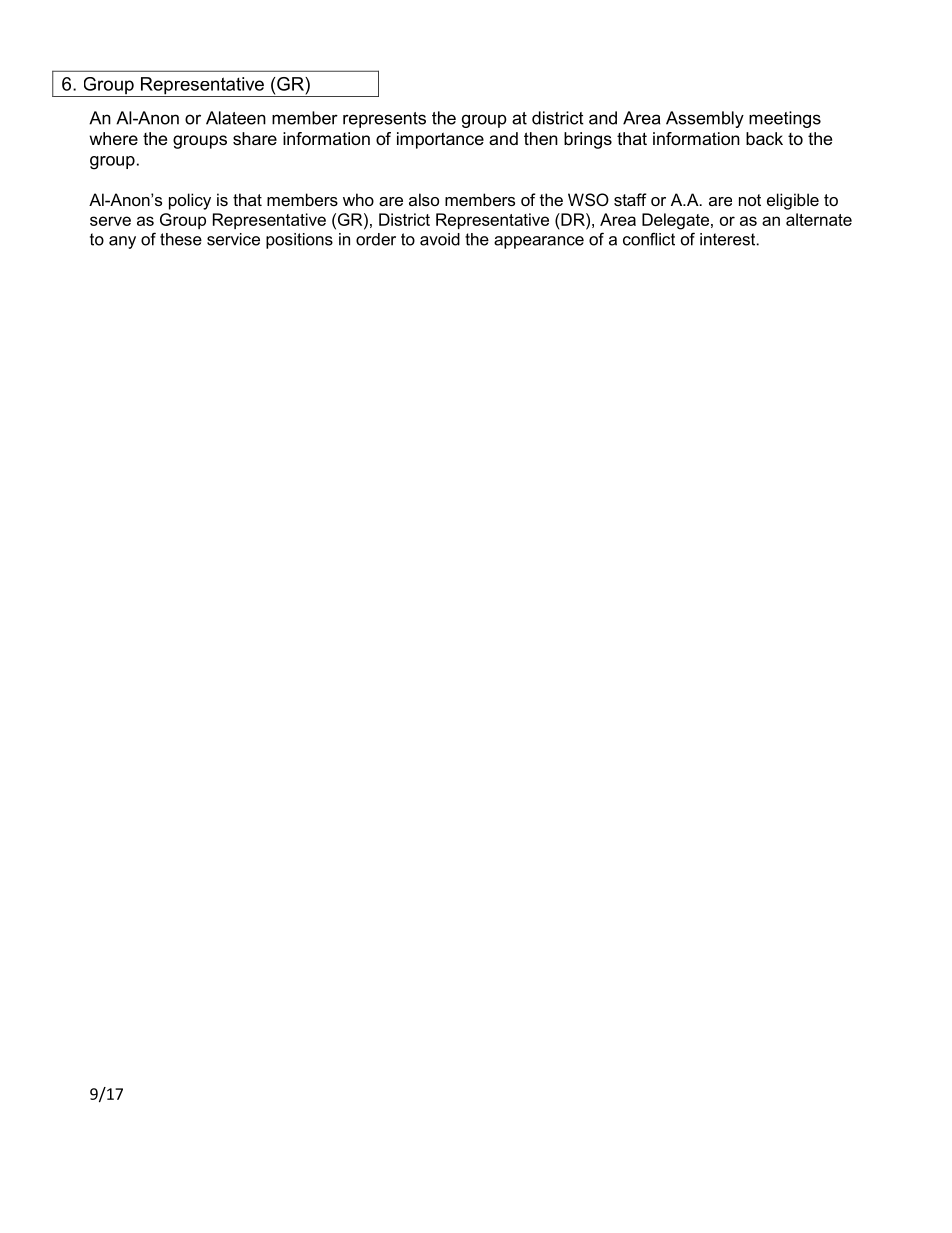 Image resolution: width=952 pixels, height=1233 pixels. Describe the element at coordinates (255, 138) in the screenshot. I see `share` at that location.
